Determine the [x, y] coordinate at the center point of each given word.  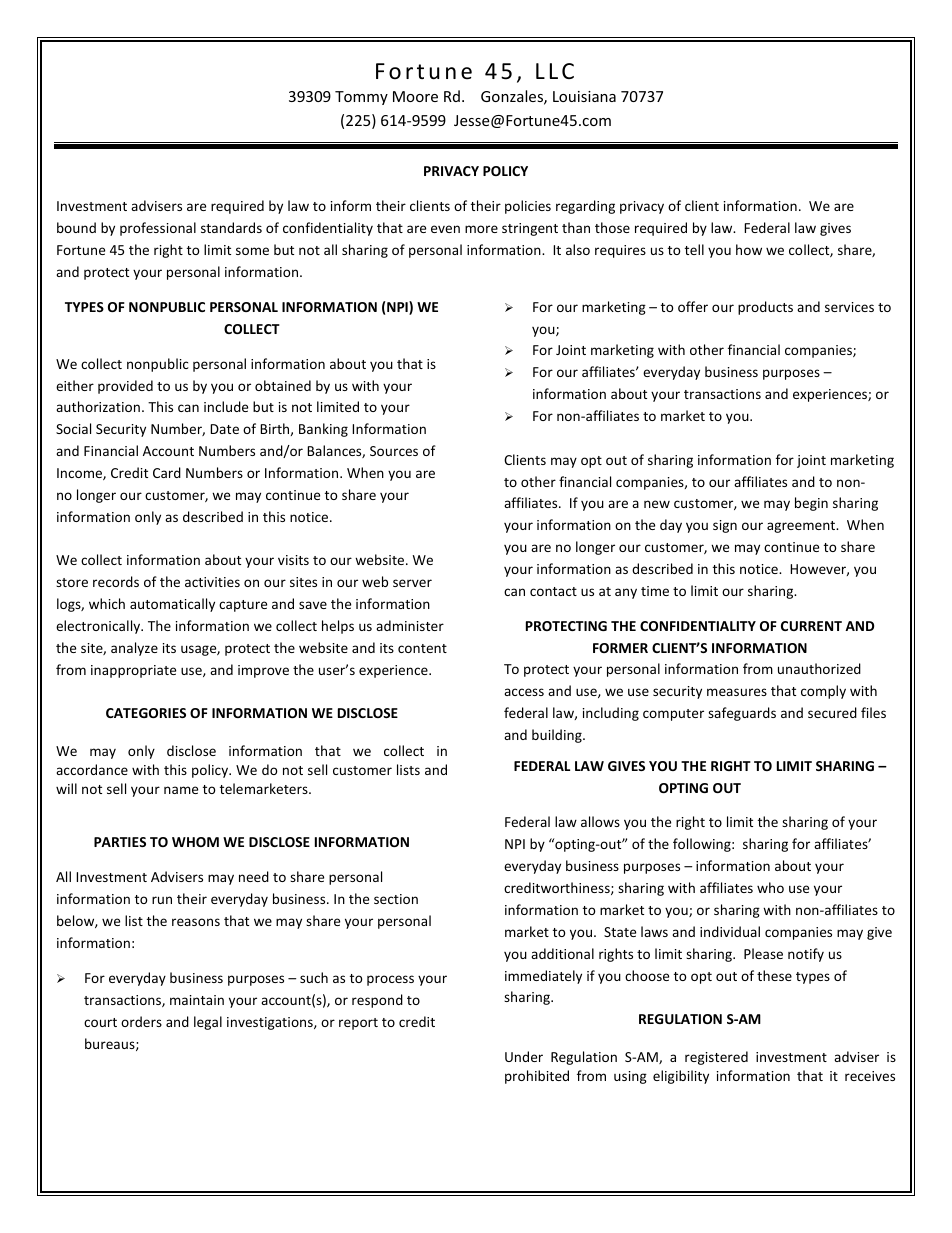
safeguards [742, 714]
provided [125, 387]
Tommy [361, 98]
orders [141, 1021]
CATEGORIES [146, 713]
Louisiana [584, 96]
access [524, 692]
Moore [415, 96]
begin [811, 504]
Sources [394, 451]
